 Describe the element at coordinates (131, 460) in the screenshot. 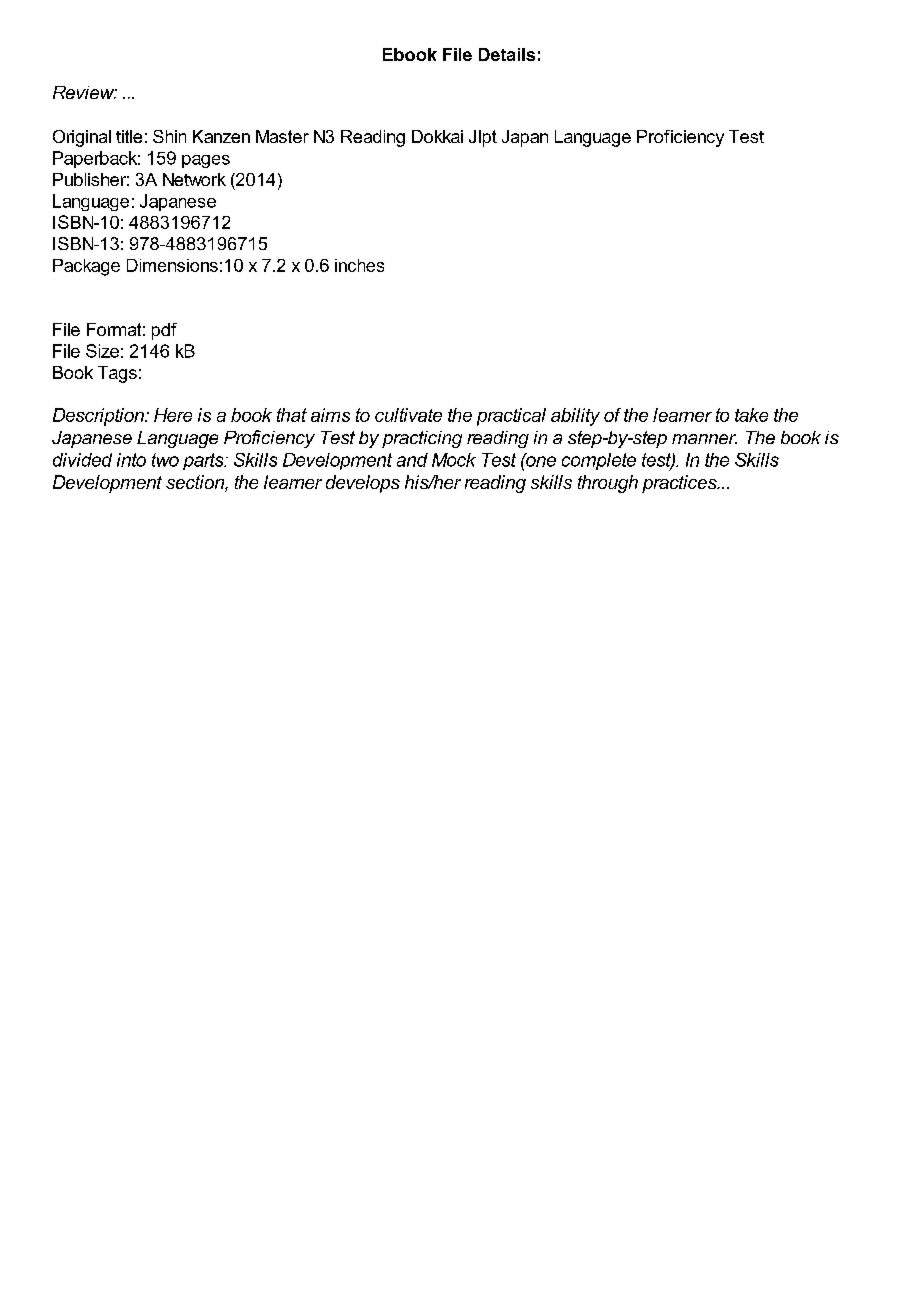

I see `into` at that location.
